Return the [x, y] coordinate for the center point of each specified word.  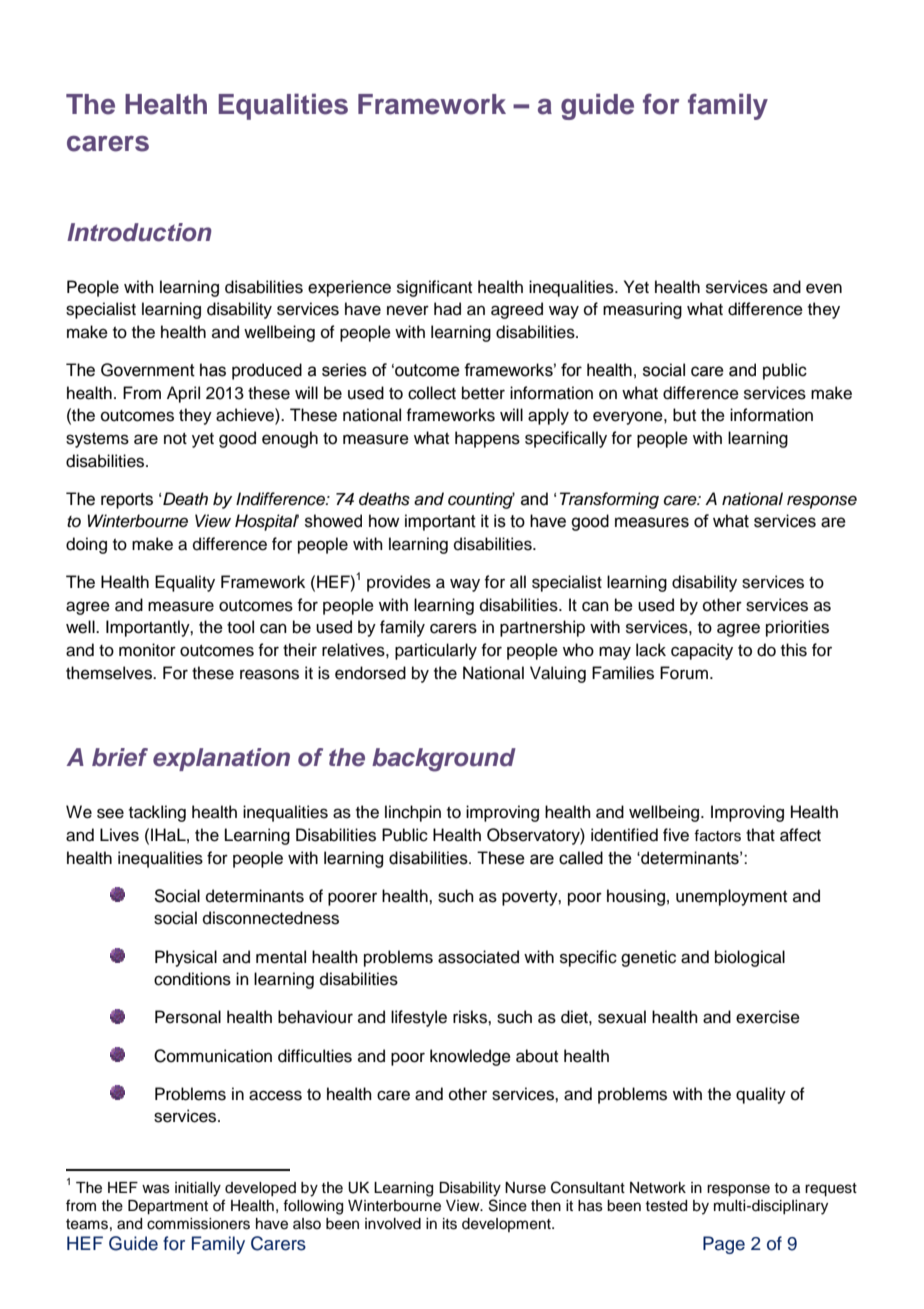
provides [399, 583]
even [824, 288]
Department [168, 1207]
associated [478, 957]
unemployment [731, 897]
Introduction [139, 232]
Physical [186, 958]
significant [434, 288]
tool [240, 627]
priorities [797, 628]
